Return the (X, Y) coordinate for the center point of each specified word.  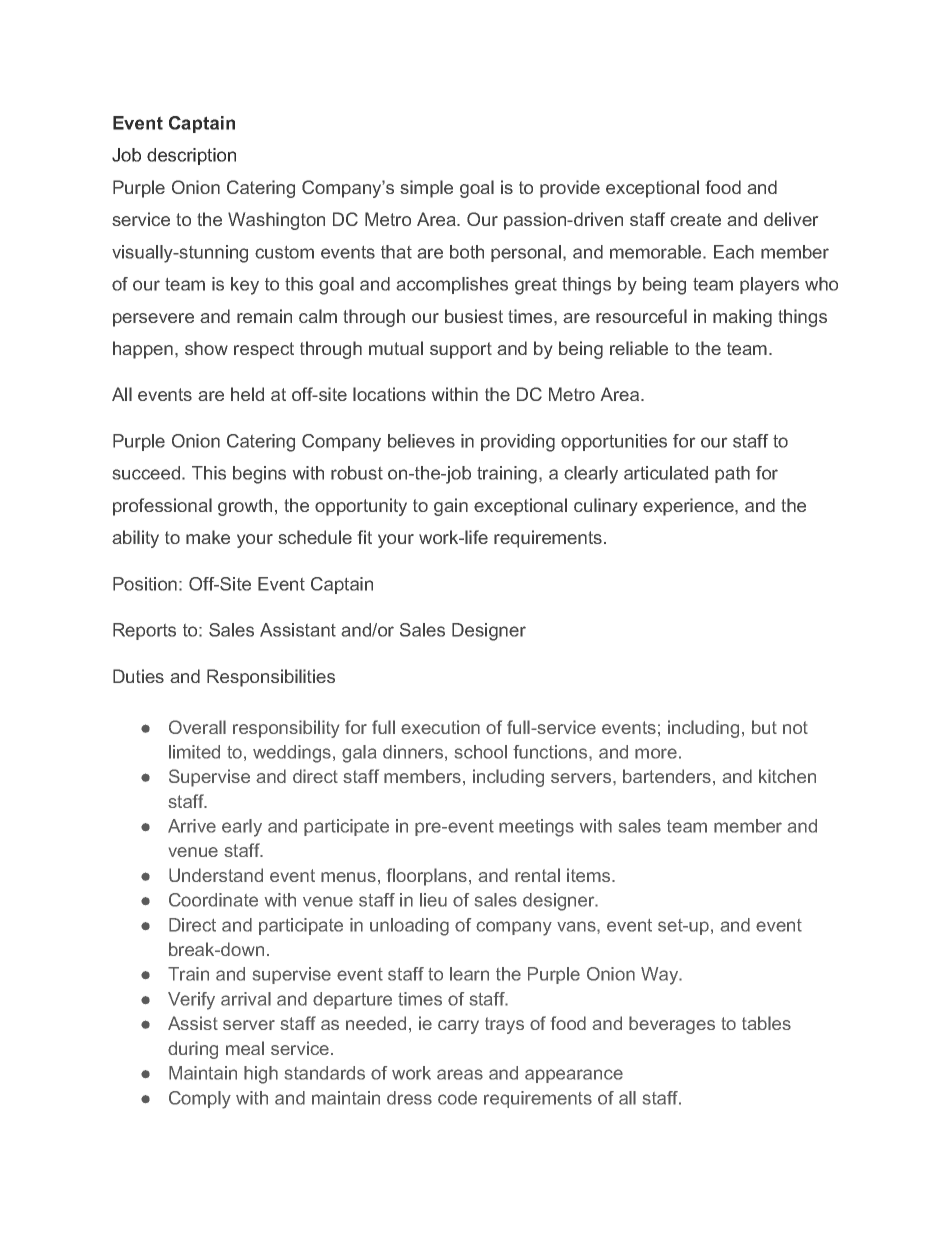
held (247, 394)
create (695, 219)
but (764, 727)
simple (426, 189)
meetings (536, 828)
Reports (144, 631)
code (457, 1098)
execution (440, 727)
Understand (216, 875)
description (191, 156)
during (193, 1050)
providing (518, 443)
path (732, 474)
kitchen (787, 776)
